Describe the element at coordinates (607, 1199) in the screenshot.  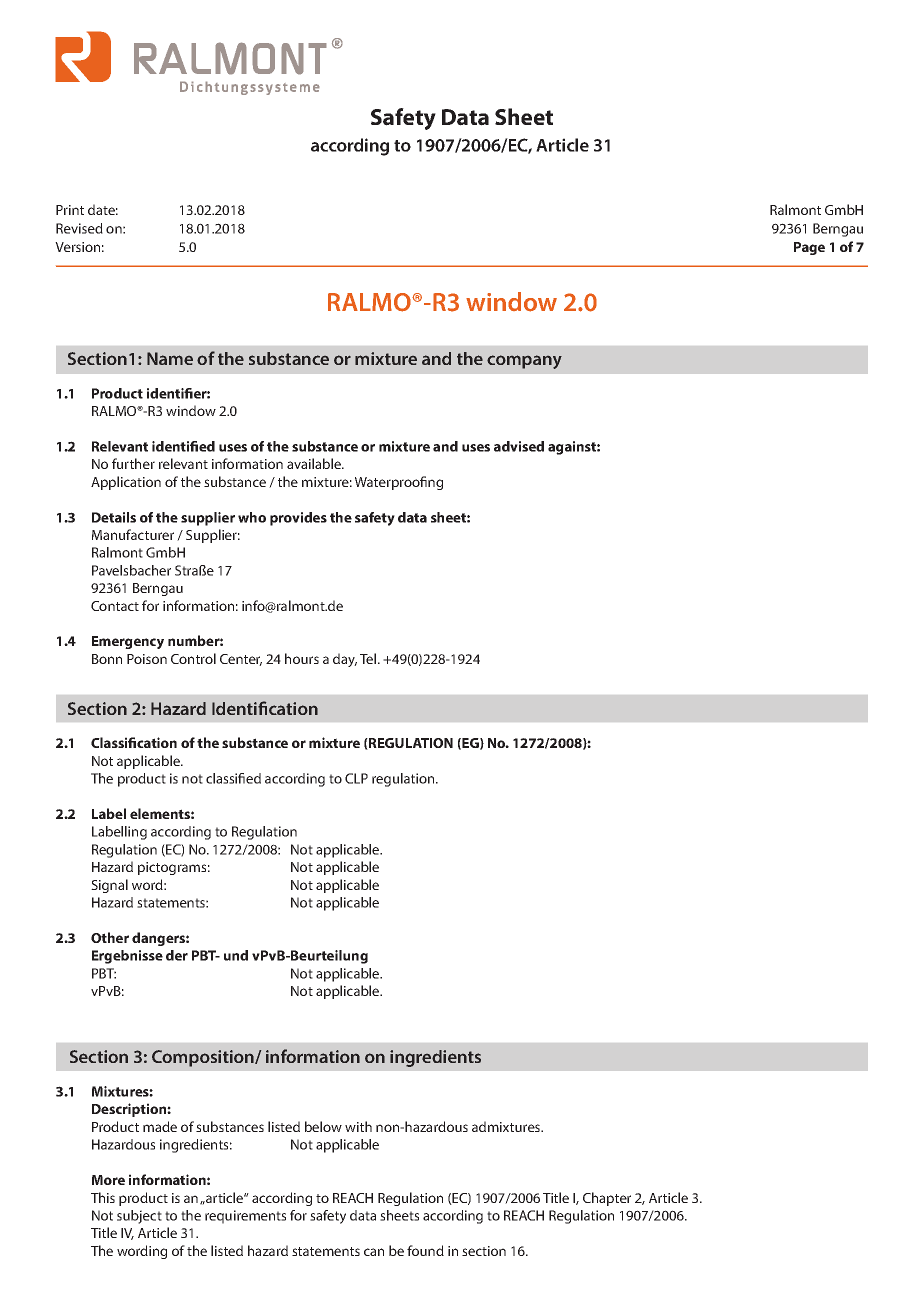
I see `Chapter` at that location.
